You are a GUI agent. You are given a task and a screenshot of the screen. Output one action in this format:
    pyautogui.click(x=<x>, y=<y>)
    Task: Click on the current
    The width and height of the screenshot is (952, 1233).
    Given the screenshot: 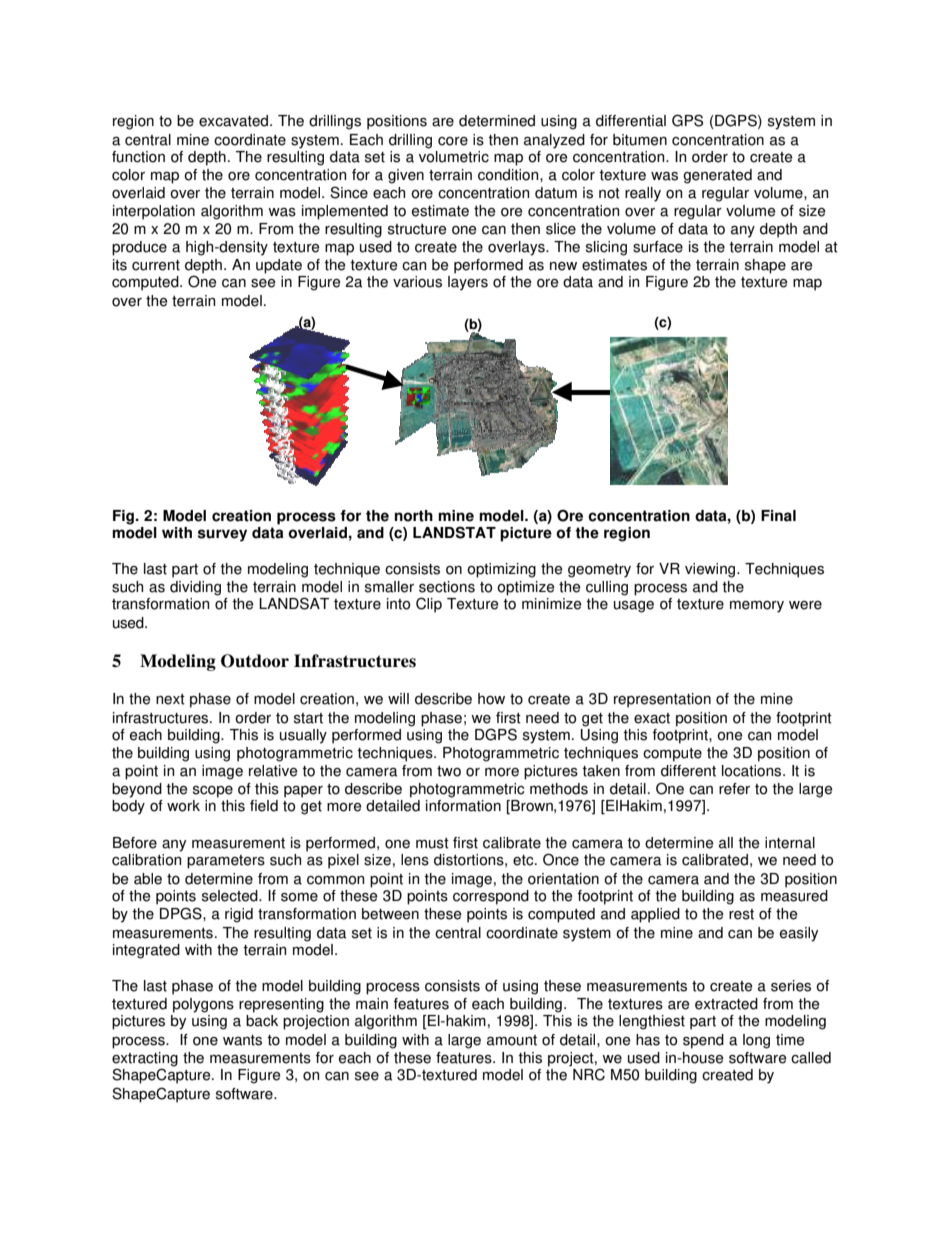 What is the action you would take?
    pyautogui.click(x=156, y=265)
